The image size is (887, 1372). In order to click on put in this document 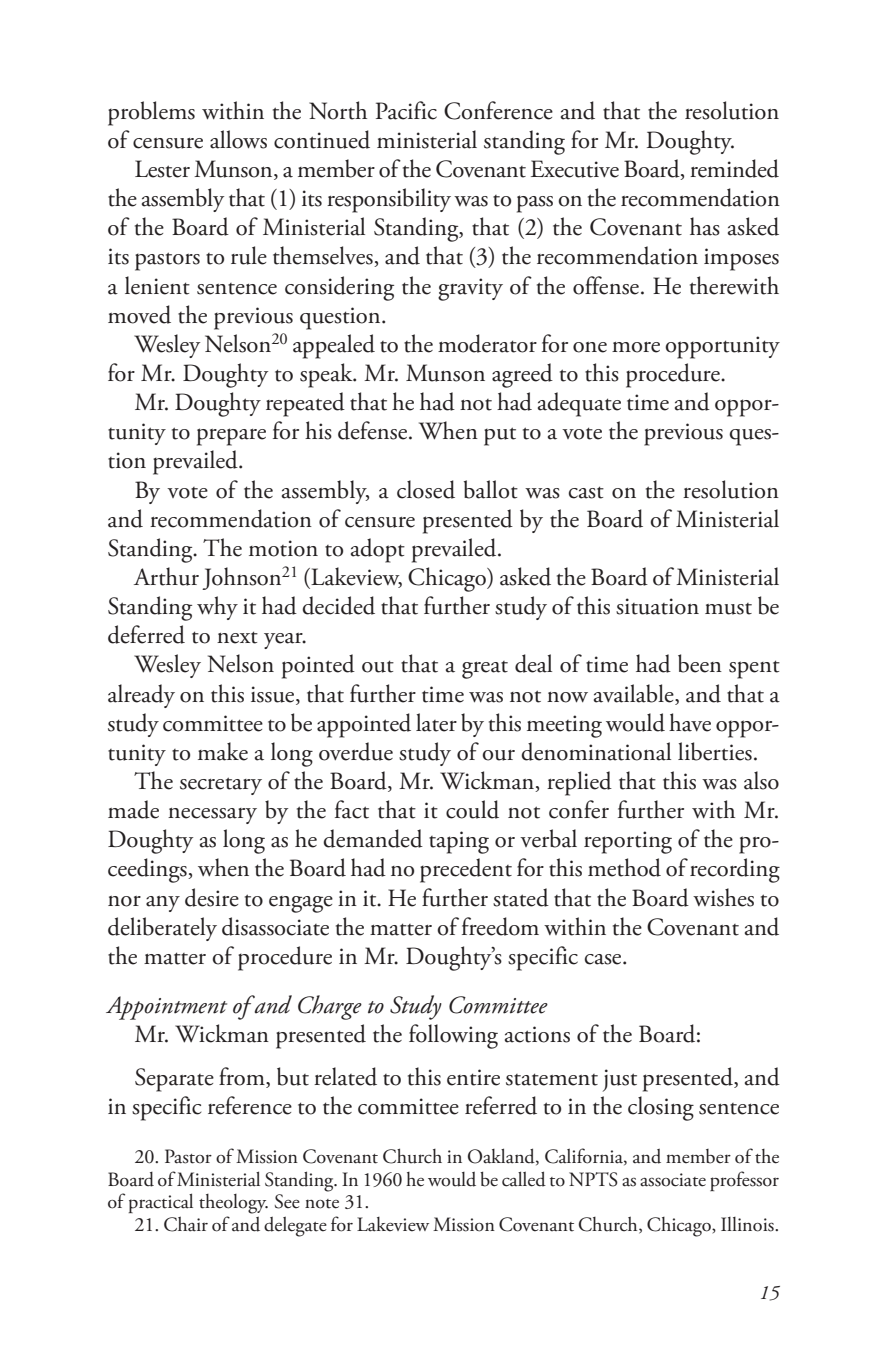, I will do `click(500, 436)`.
